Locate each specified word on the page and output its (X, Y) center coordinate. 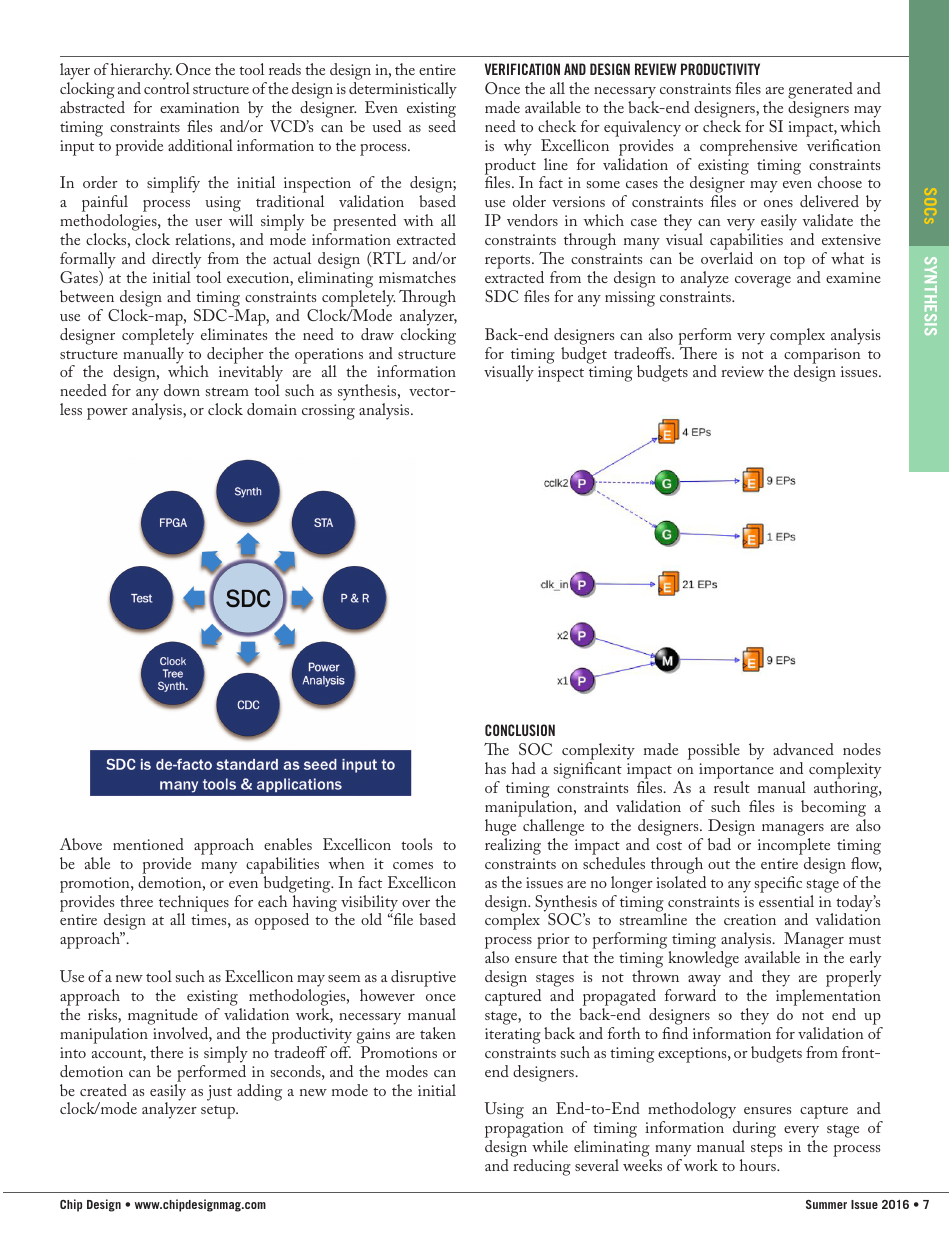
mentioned (148, 844)
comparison (822, 357)
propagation (524, 1131)
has (495, 768)
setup (219, 1112)
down (182, 390)
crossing (328, 412)
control (167, 88)
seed (442, 126)
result (732, 787)
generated (820, 90)
